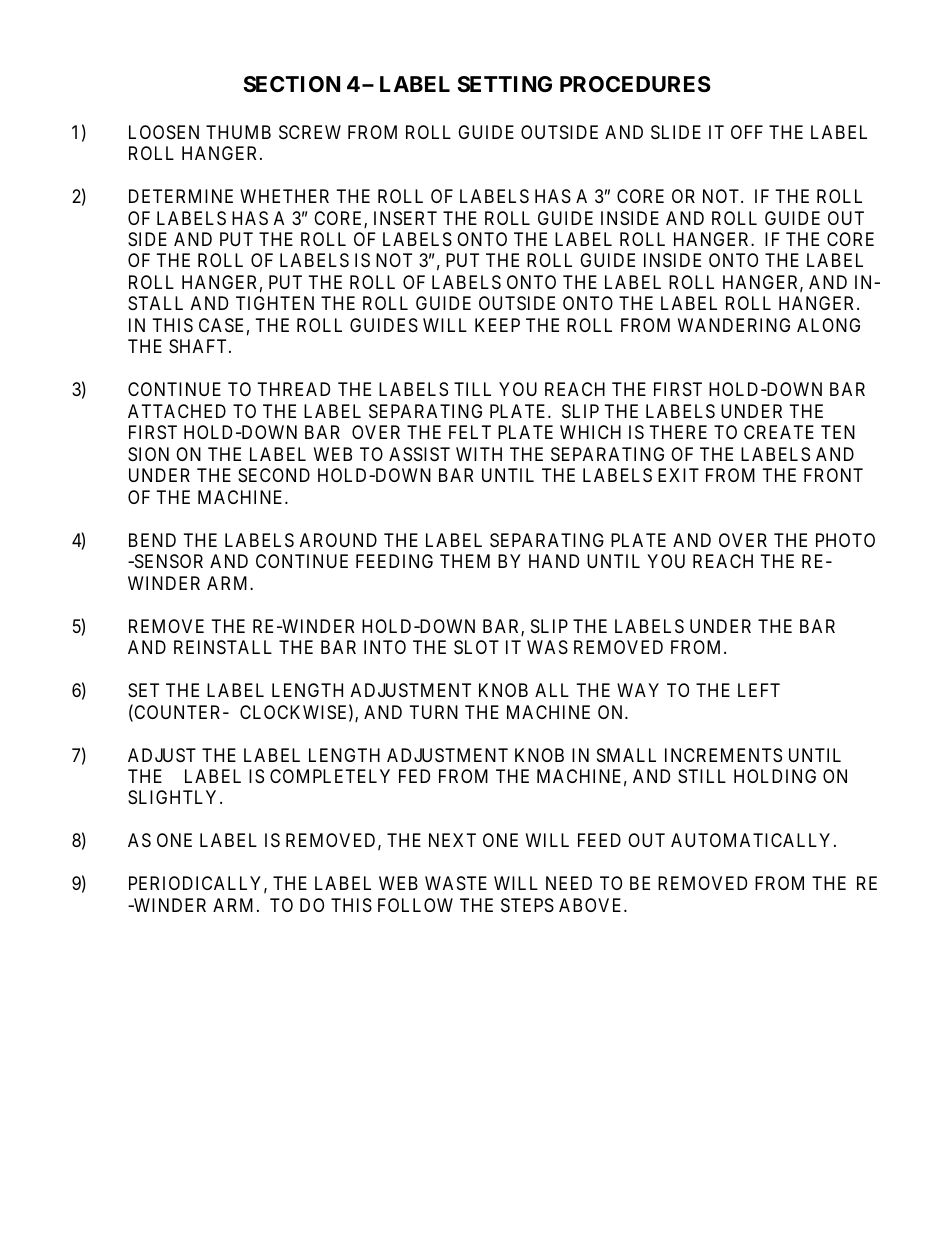 The image size is (952, 1233). I want to click on SETTING, so click(504, 84).
